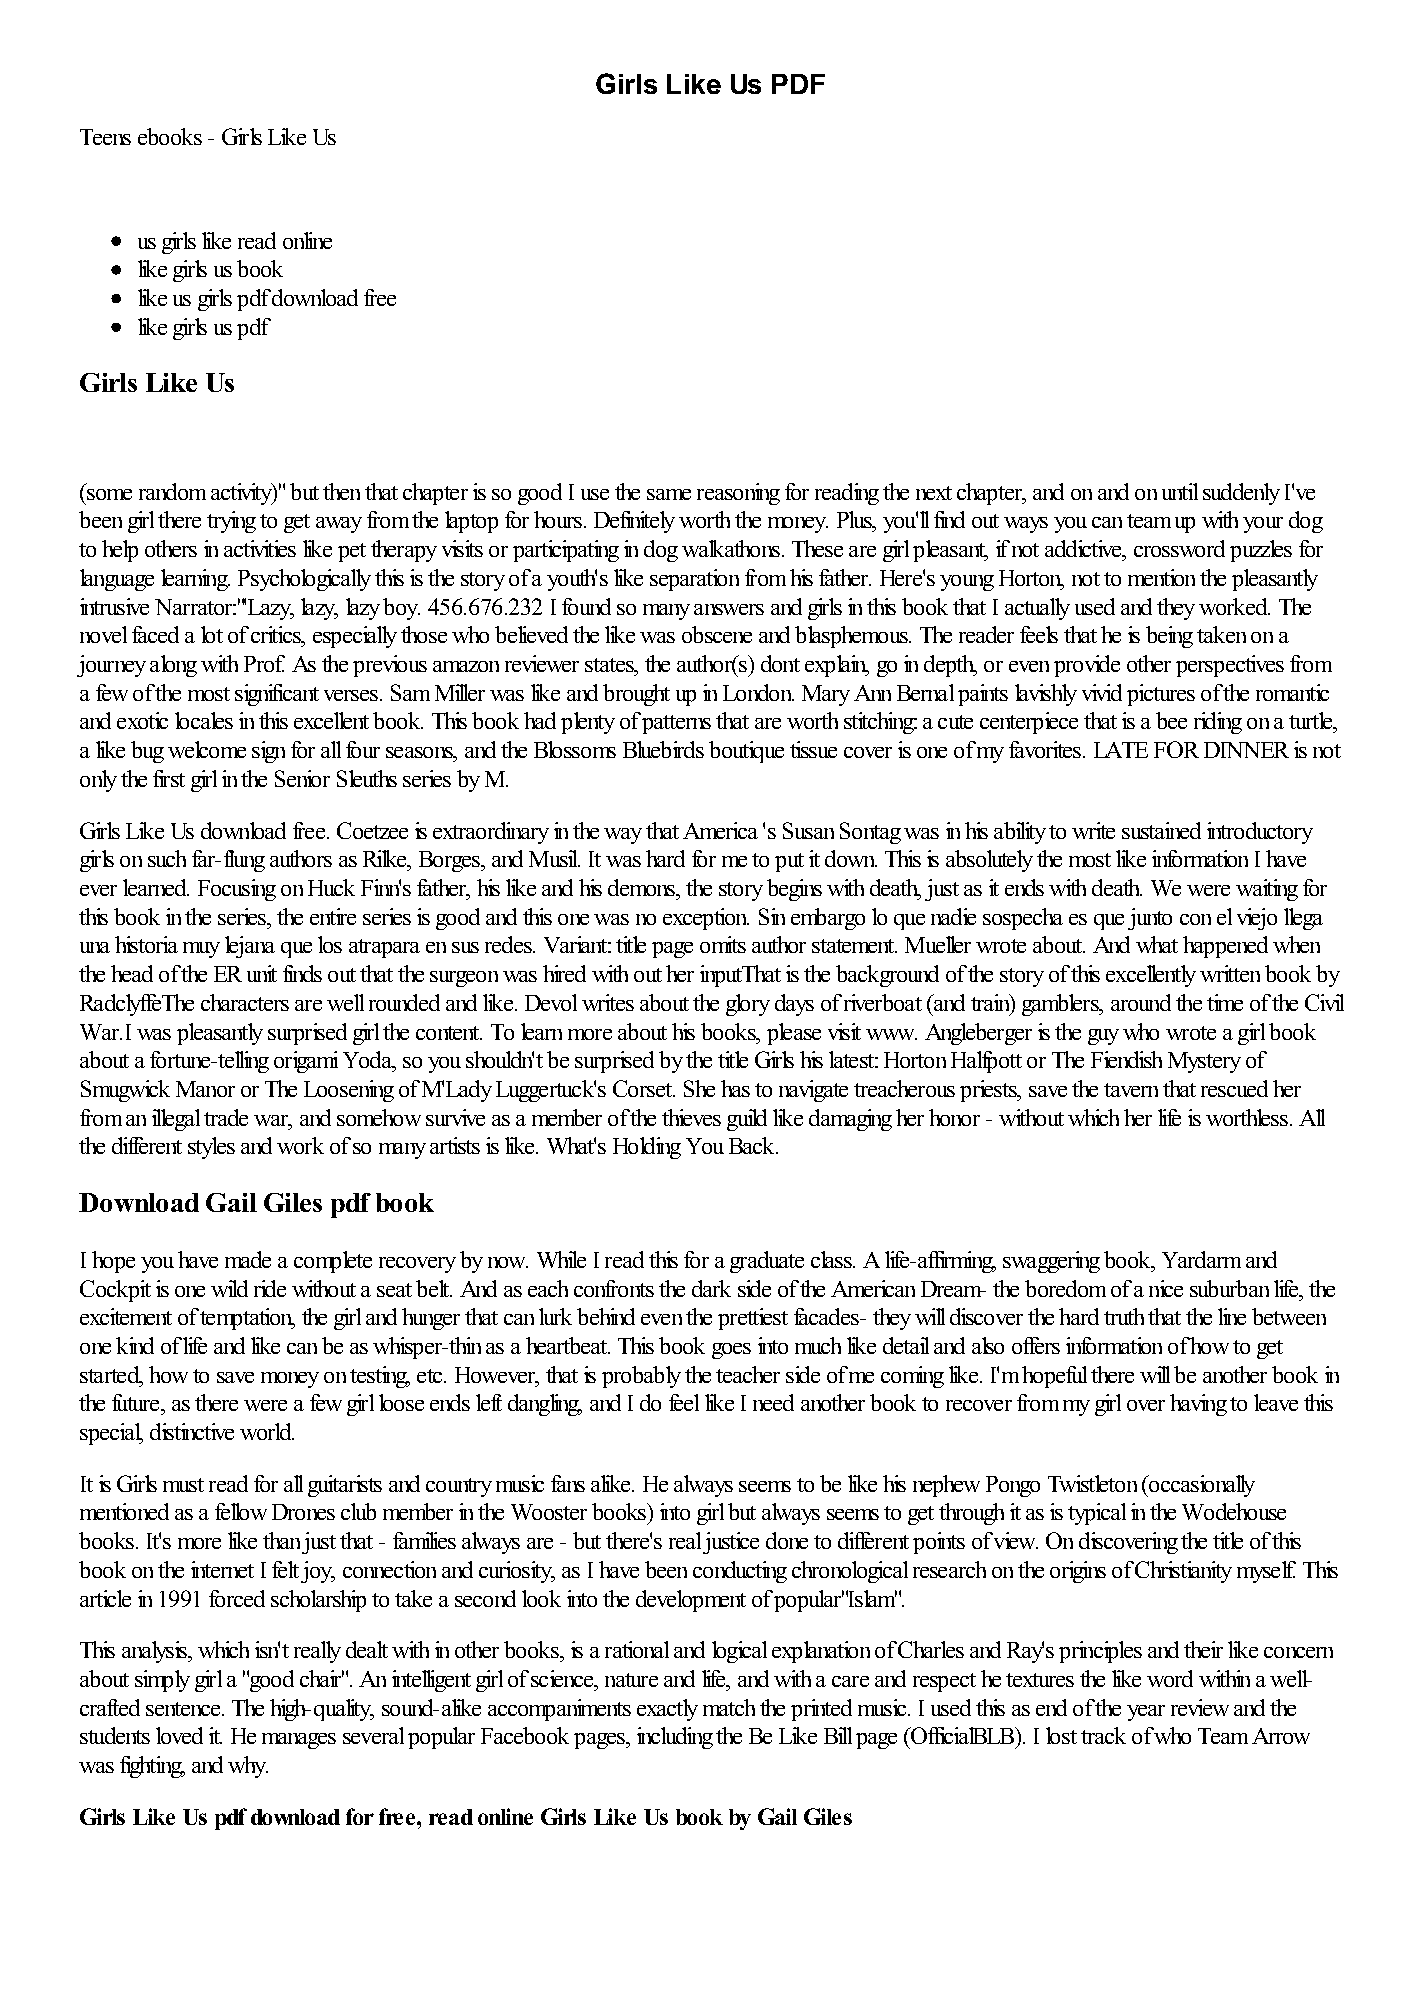 The height and width of the screenshot is (2014, 1423). Describe the element at coordinates (260, 548) in the screenshot. I see `activities` at that location.
